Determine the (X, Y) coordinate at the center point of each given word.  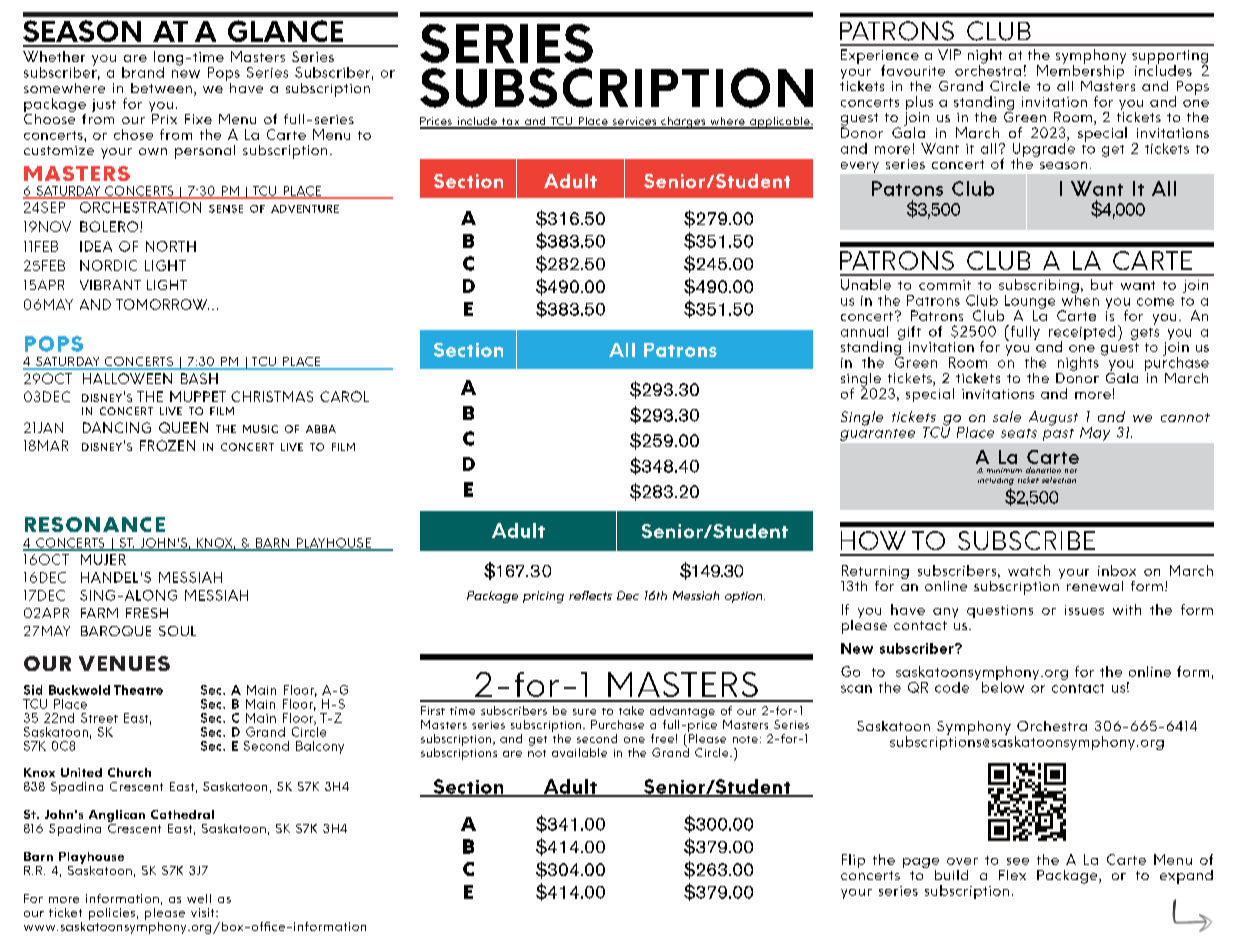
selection (1059, 480)
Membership (1080, 72)
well (199, 898)
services (634, 122)
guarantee (877, 435)
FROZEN (167, 445)
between (161, 88)
